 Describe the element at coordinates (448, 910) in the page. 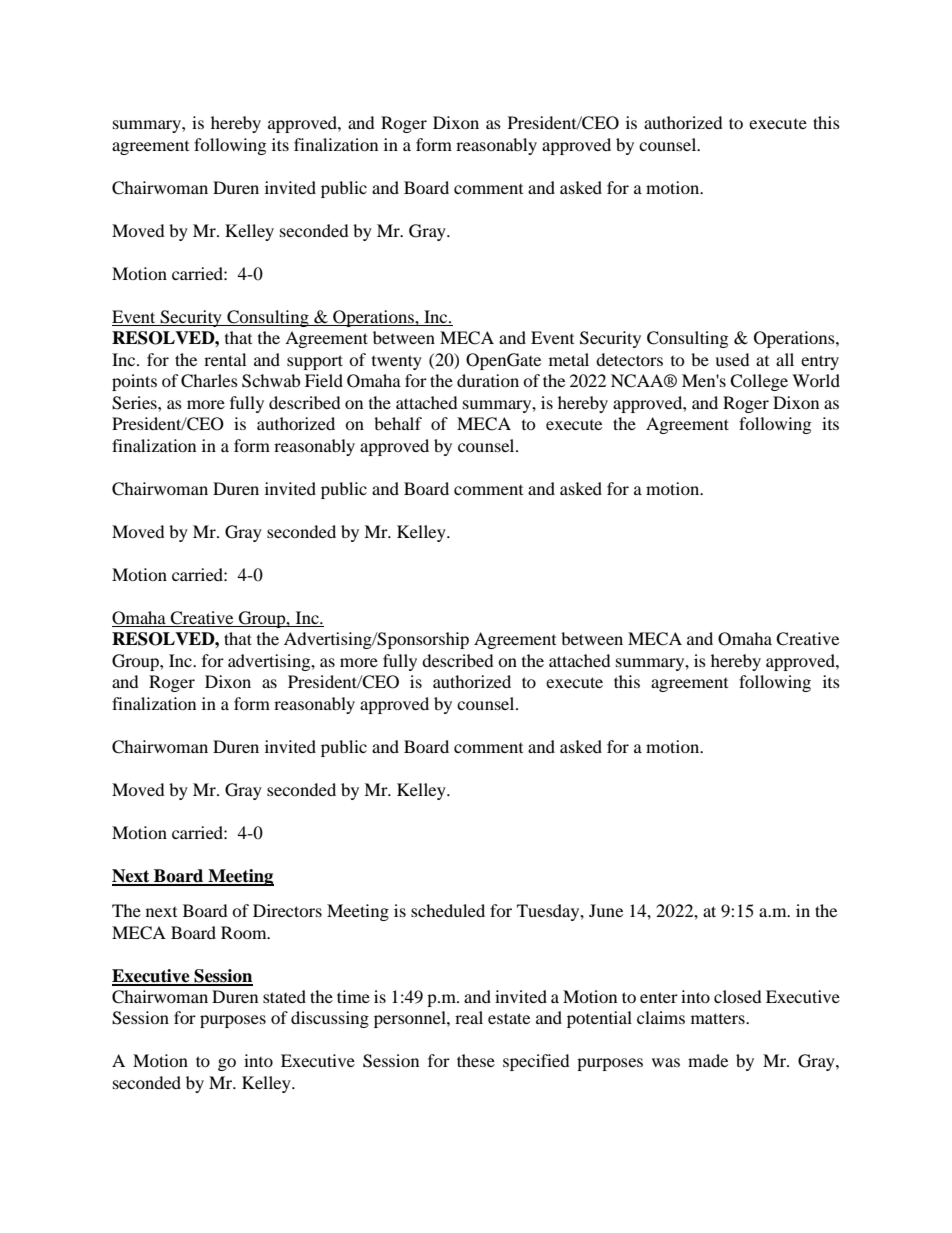

I see `scheduled` at that location.
